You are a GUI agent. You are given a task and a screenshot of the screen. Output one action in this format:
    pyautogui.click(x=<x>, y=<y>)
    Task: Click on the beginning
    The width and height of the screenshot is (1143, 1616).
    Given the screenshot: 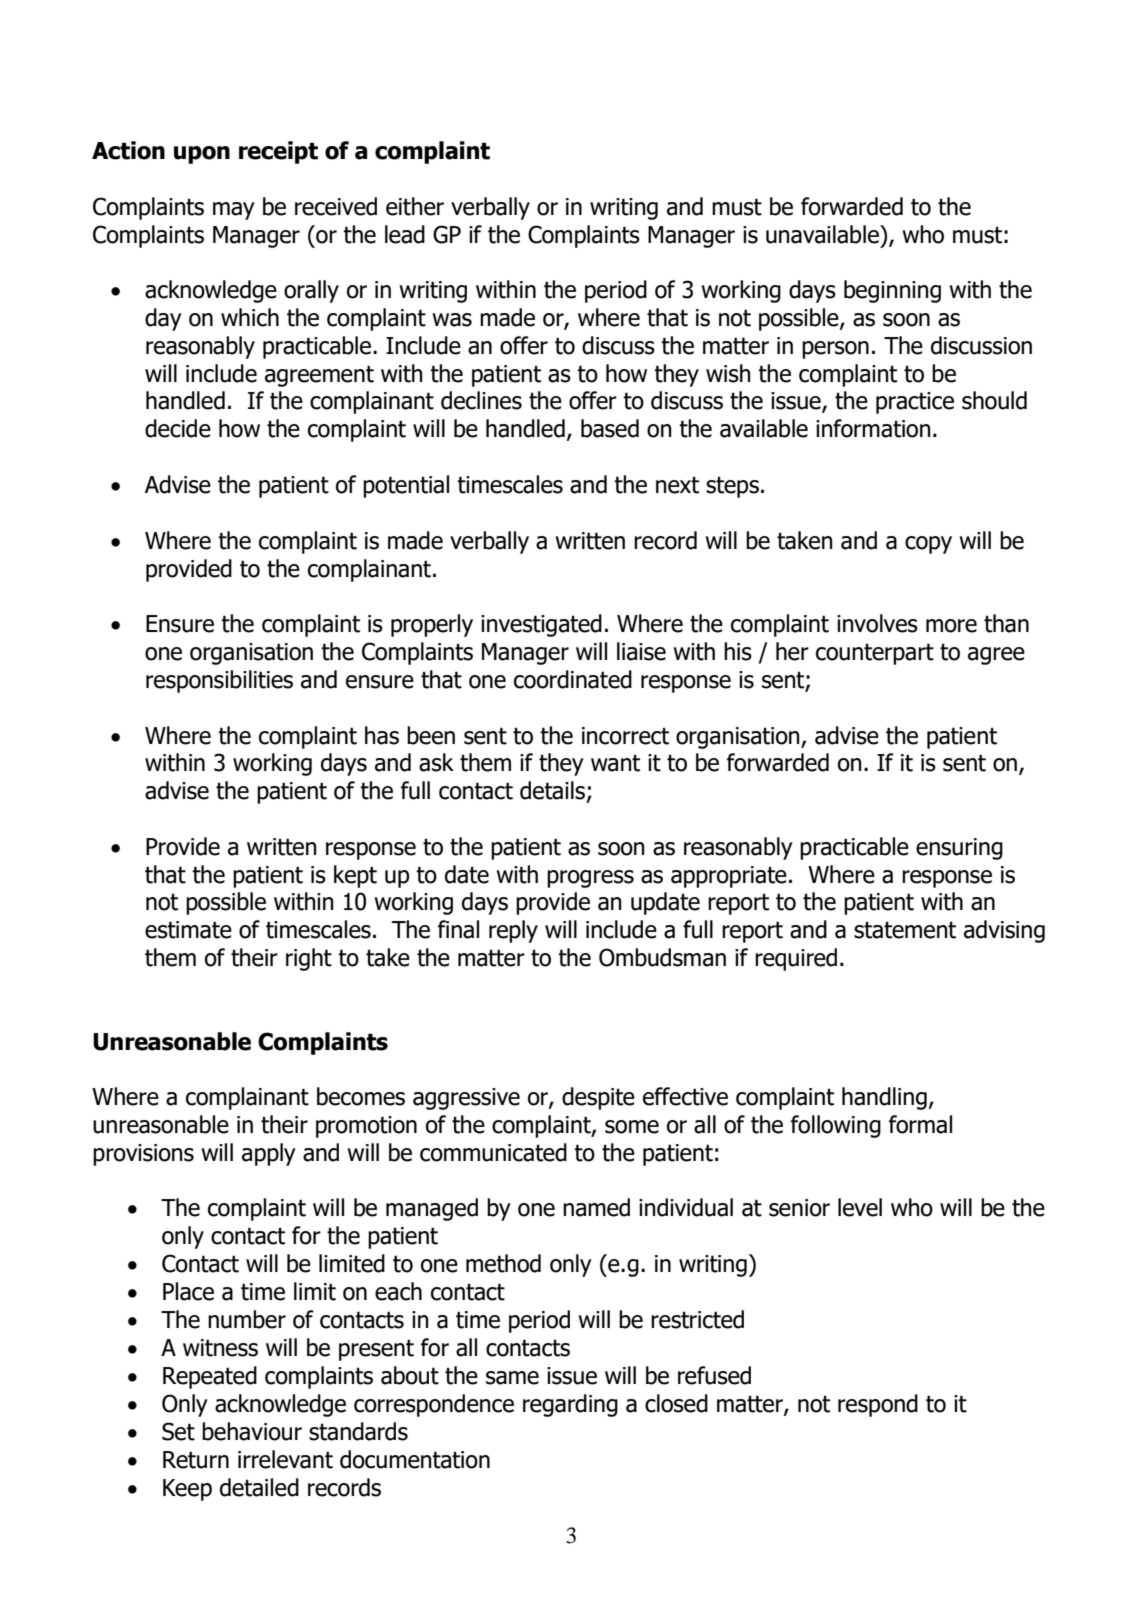 What is the action you would take?
    pyautogui.click(x=892, y=291)
